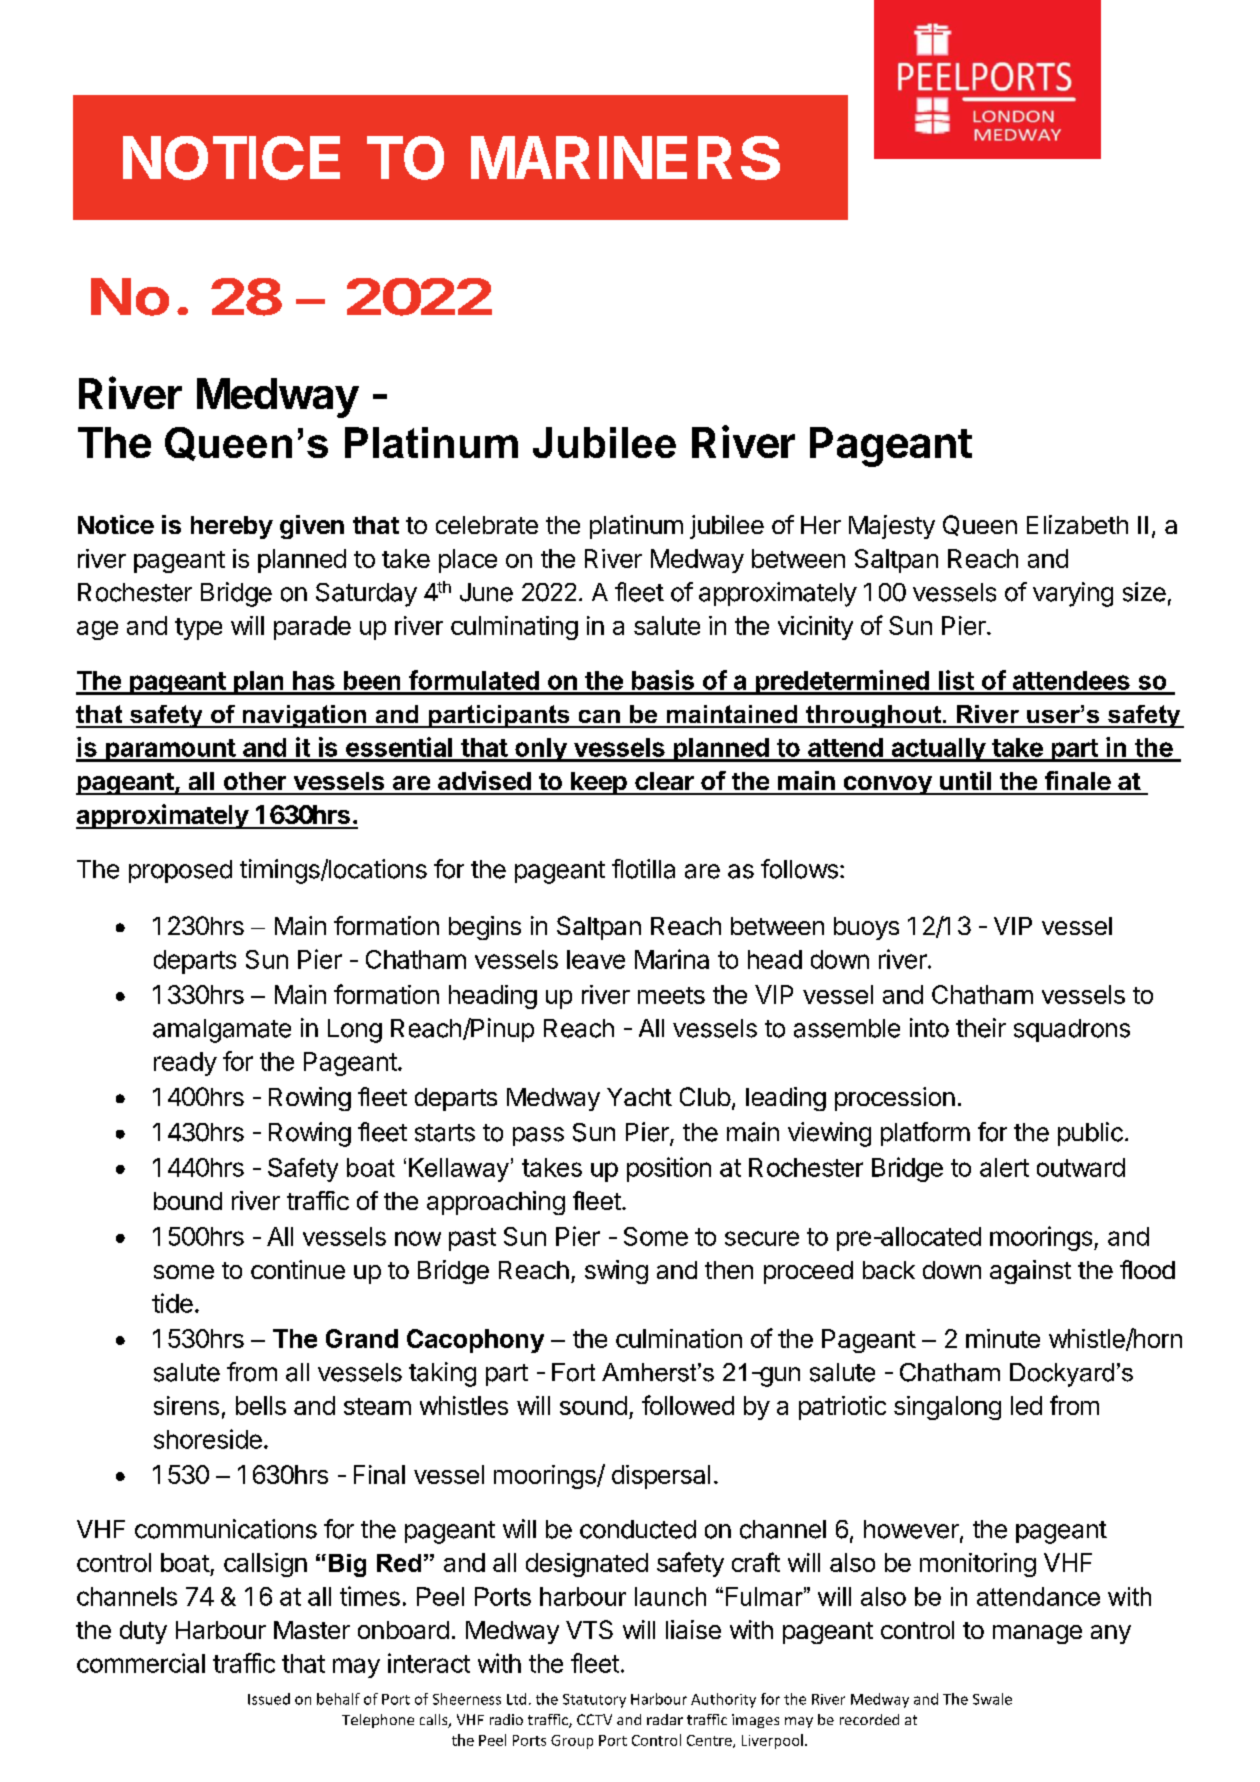 The image size is (1260, 1782). What do you see at coordinates (981, 1028) in the image?
I see `their` at bounding box center [981, 1028].
